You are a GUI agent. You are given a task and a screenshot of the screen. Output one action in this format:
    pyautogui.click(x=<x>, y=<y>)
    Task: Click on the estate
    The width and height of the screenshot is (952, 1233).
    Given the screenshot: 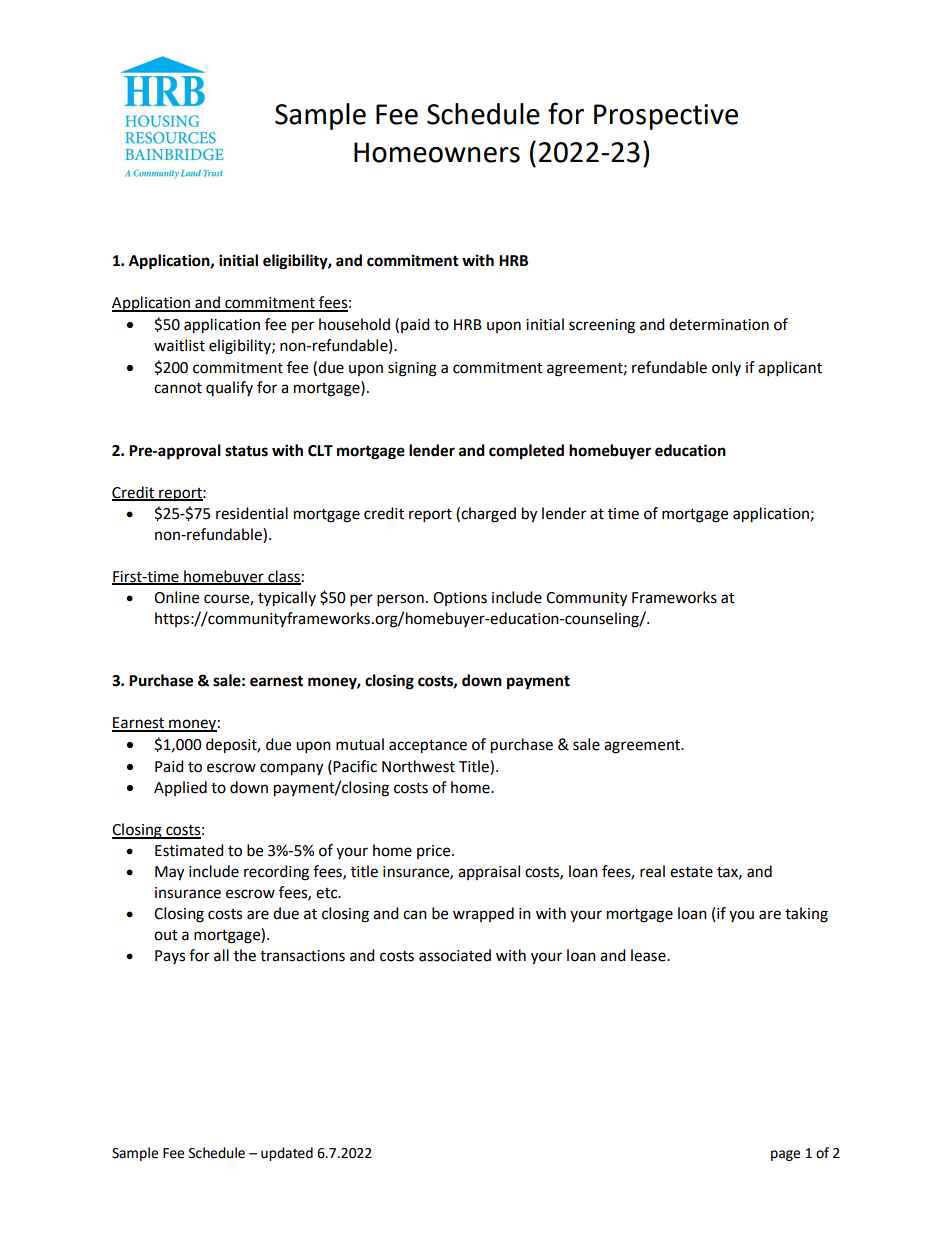 What is the action you would take?
    pyautogui.click(x=691, y=872)
